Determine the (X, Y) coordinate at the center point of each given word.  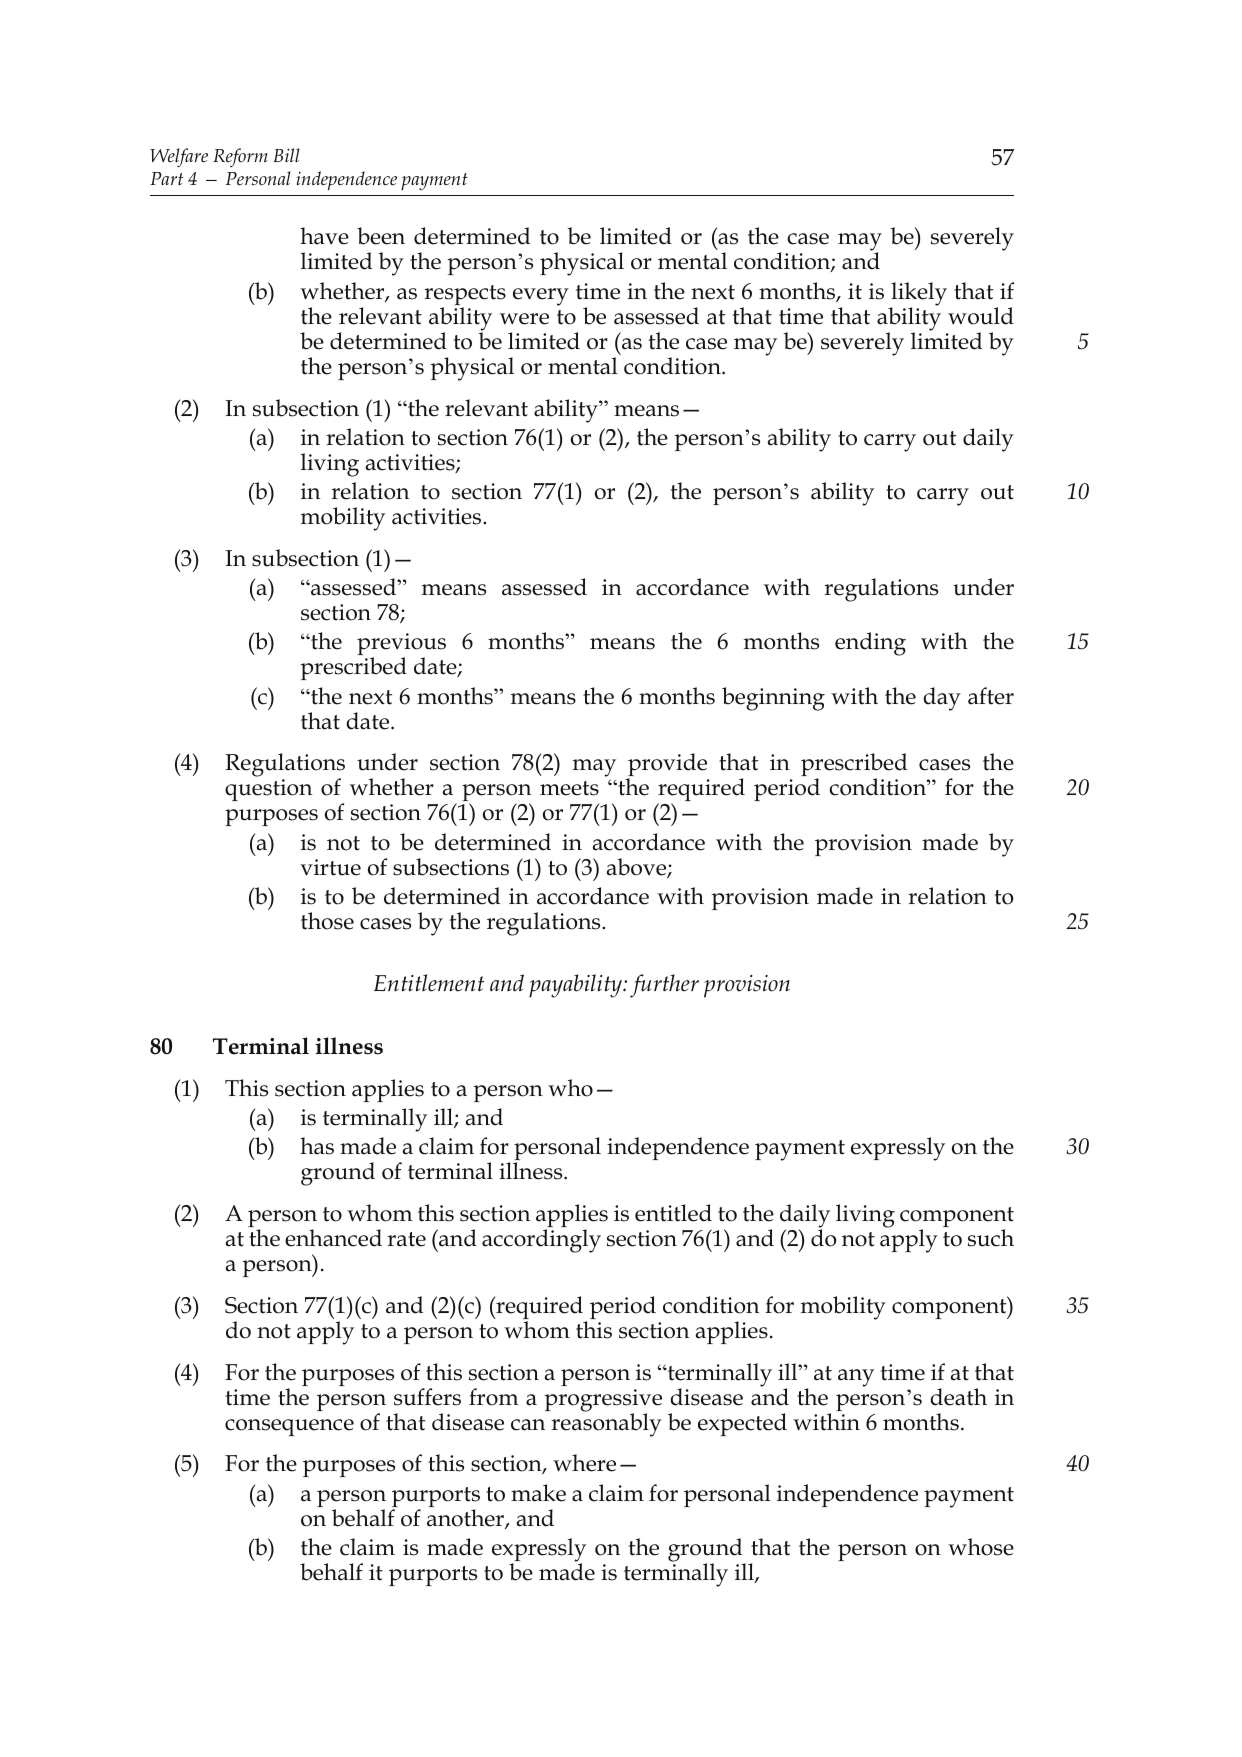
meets (569, 788)
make (538, 1493)
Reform (240, 157)
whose (981, 1547)
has (317, 1146)
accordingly (541, 1241)
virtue (330, 867)
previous (401, 645)
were (524, 319)
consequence (289, 1427)
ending (870, 644)
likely (919, 295)
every (541, 297)
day (942, 699)
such (991, 1238)
